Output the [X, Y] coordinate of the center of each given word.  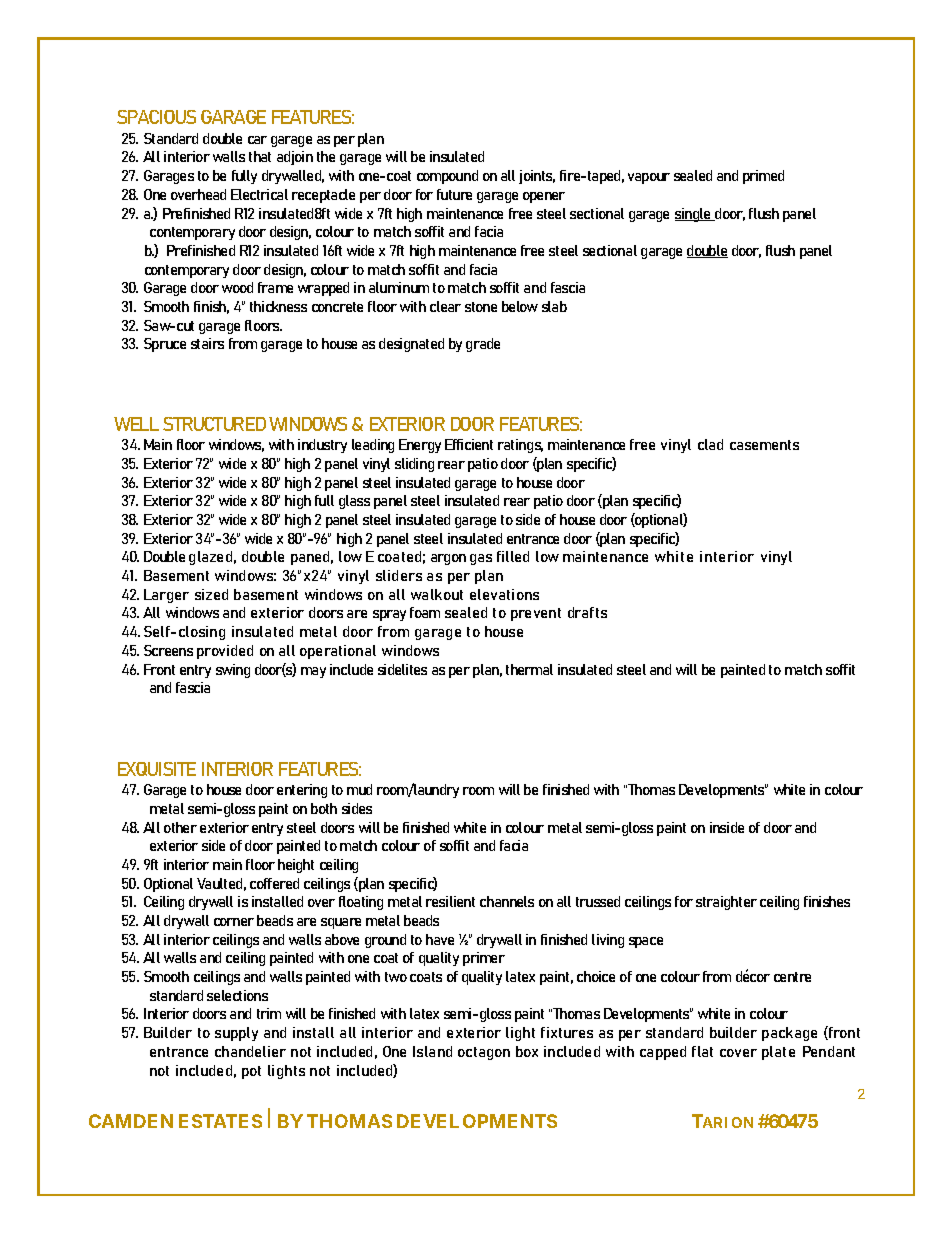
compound [447, 177]
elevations [504, 594]
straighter [726, 903]
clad [710, 444]
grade [483, 345]
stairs [207, 343]
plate [778, 1053]
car [257, 140]
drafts [587, 612]
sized [211, 594]
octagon [484, 1053]
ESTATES [220, 1121]
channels [507, 901]
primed [763, 177]
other [180, 827]
